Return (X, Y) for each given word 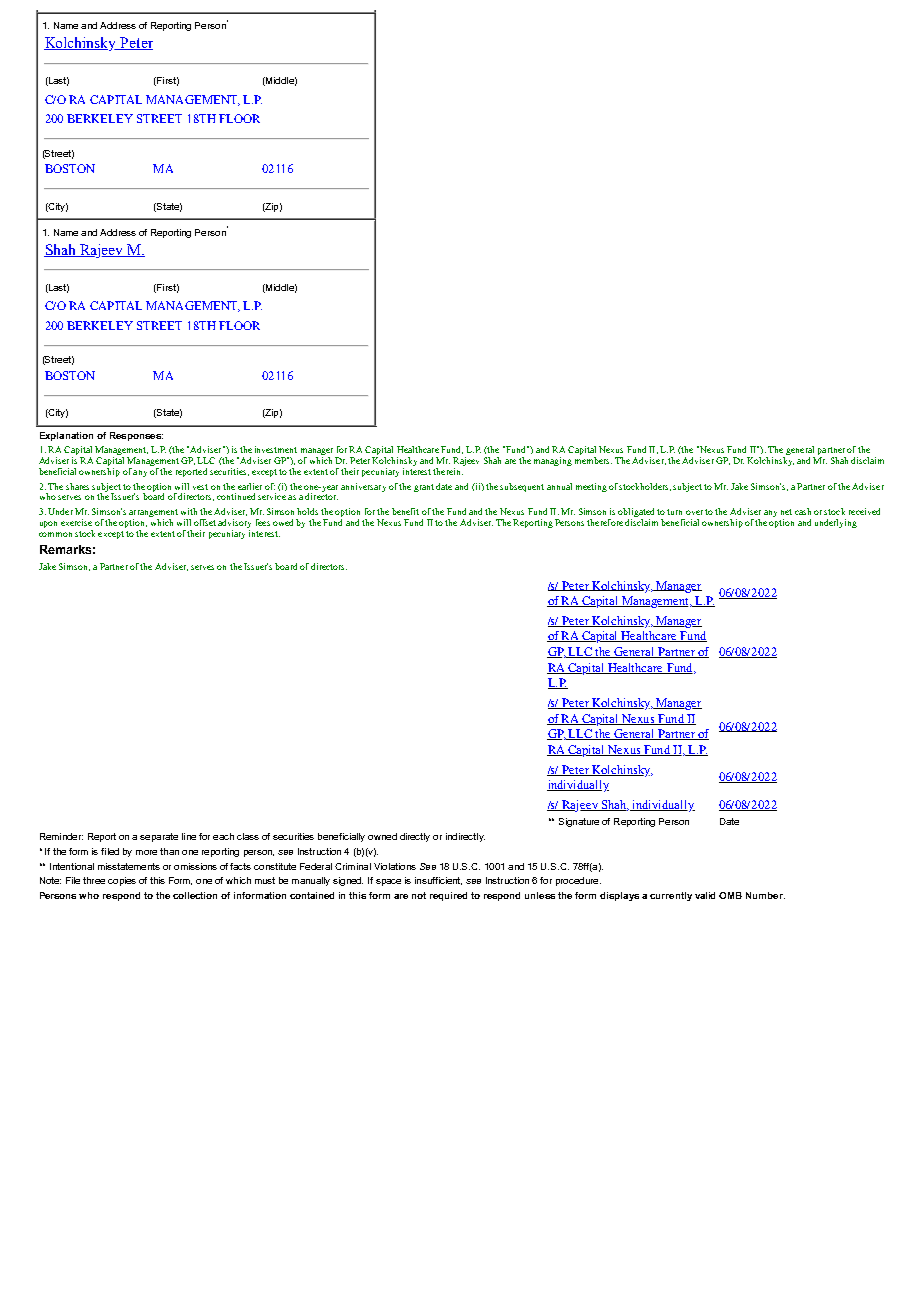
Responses (136, 436)
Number (765, 895)
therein (448, 471)
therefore (605, 522)
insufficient (438, 881)
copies (122, 881)
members (593, 460)
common (55, 534)
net (786, 512)
